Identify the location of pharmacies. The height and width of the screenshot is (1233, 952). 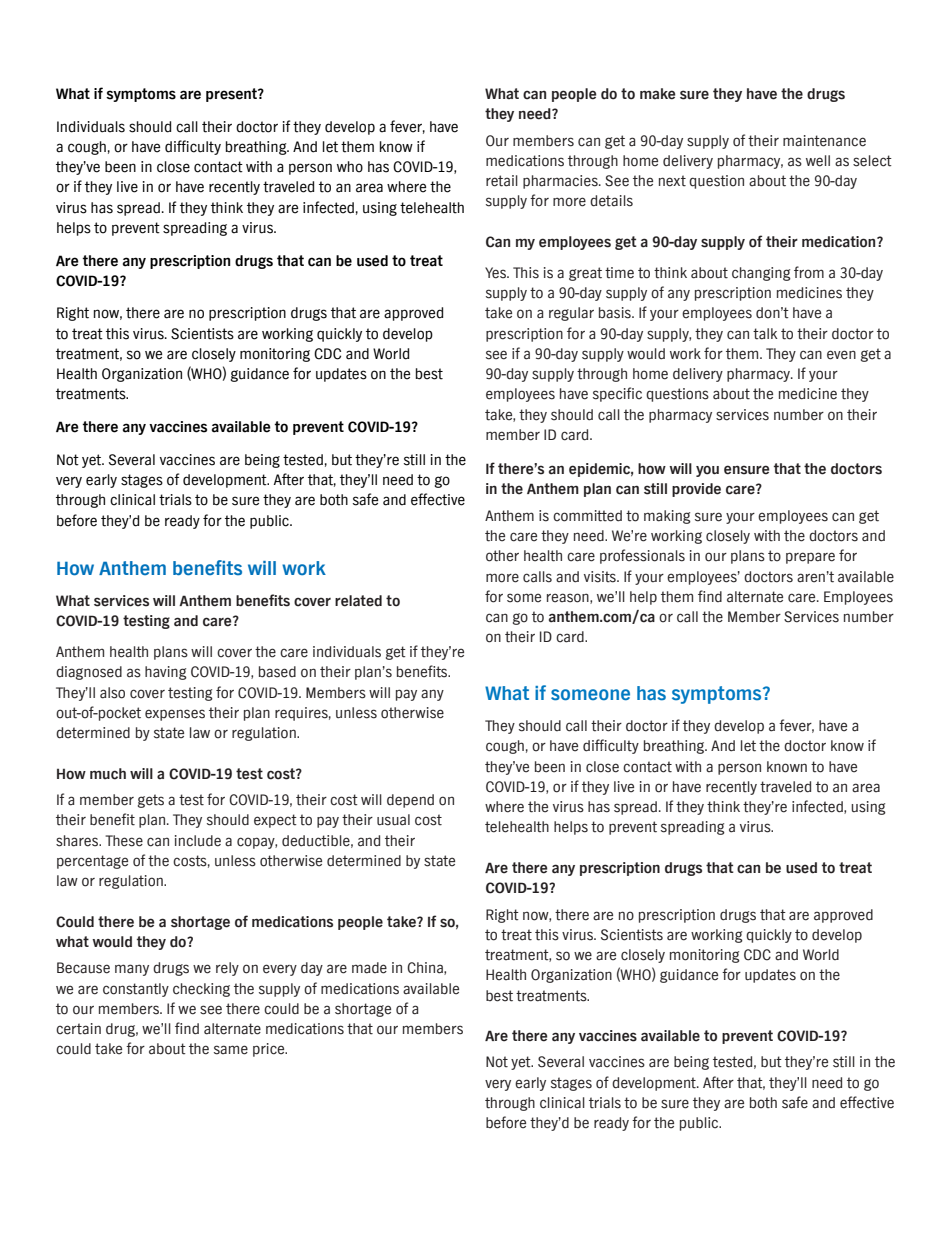
(561, 182).
